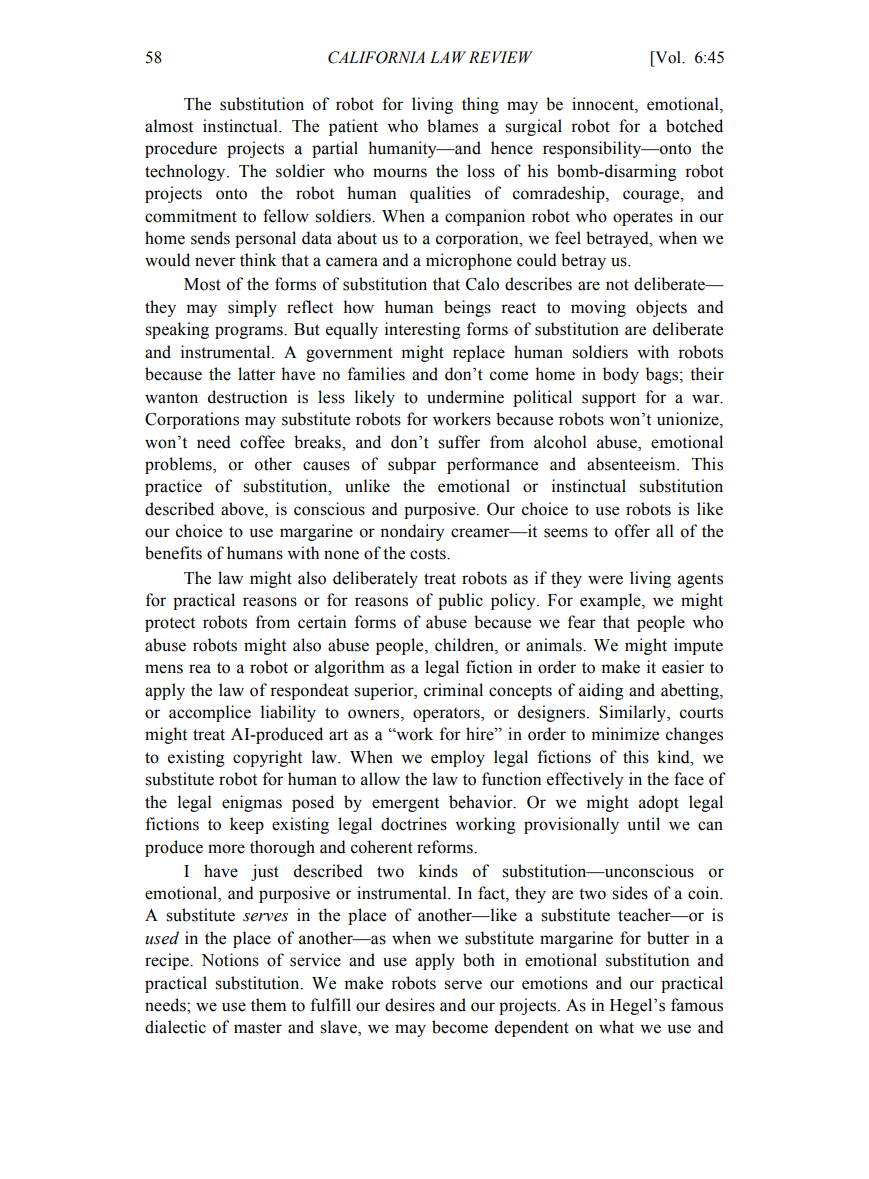 The width and height of the page is (869, 1179). Describe the element at coordinates (267, 758) in the page. I see `copyright` at that location.
